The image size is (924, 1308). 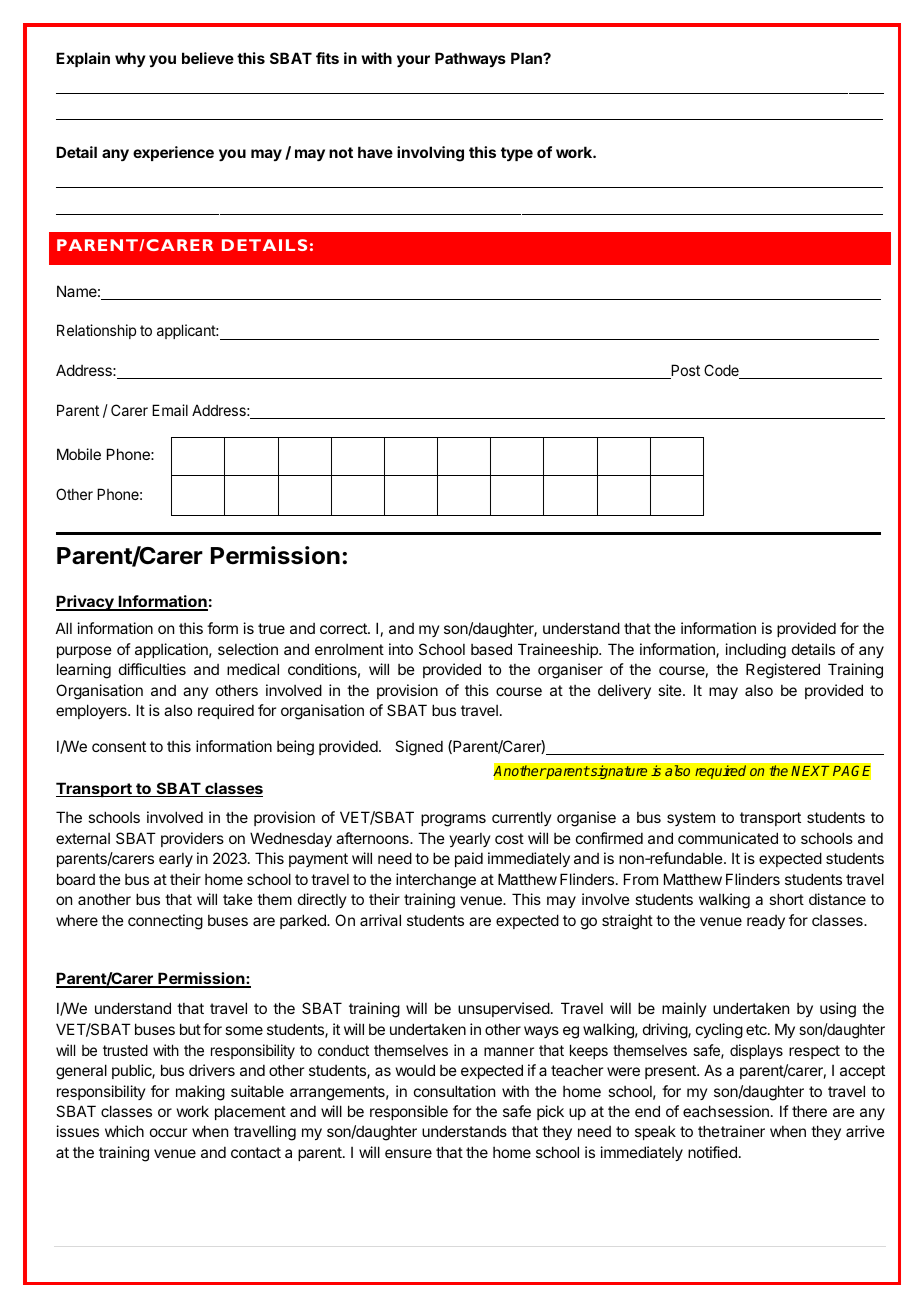 I want to click on Privacy, so click(x=86, y=603).
